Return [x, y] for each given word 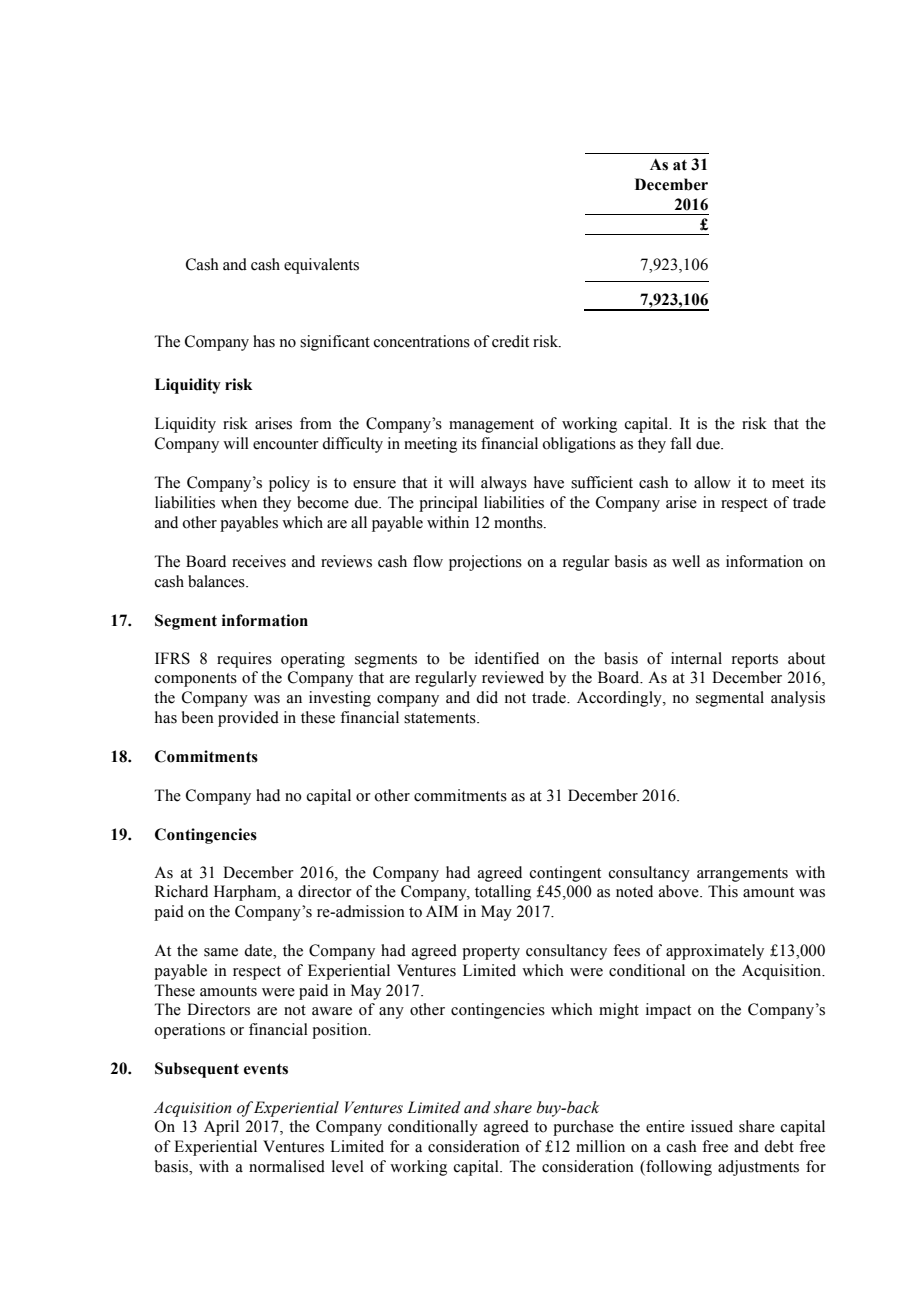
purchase [583, 1128]
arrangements [742, 875]
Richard [181, 891]
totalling [503, 893]
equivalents [321, 266]
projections [485, 563]
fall [681, 443]
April [221, 1128]
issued [712, 1126]
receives [259, 561]
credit [510, 341]
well [686, 561]
